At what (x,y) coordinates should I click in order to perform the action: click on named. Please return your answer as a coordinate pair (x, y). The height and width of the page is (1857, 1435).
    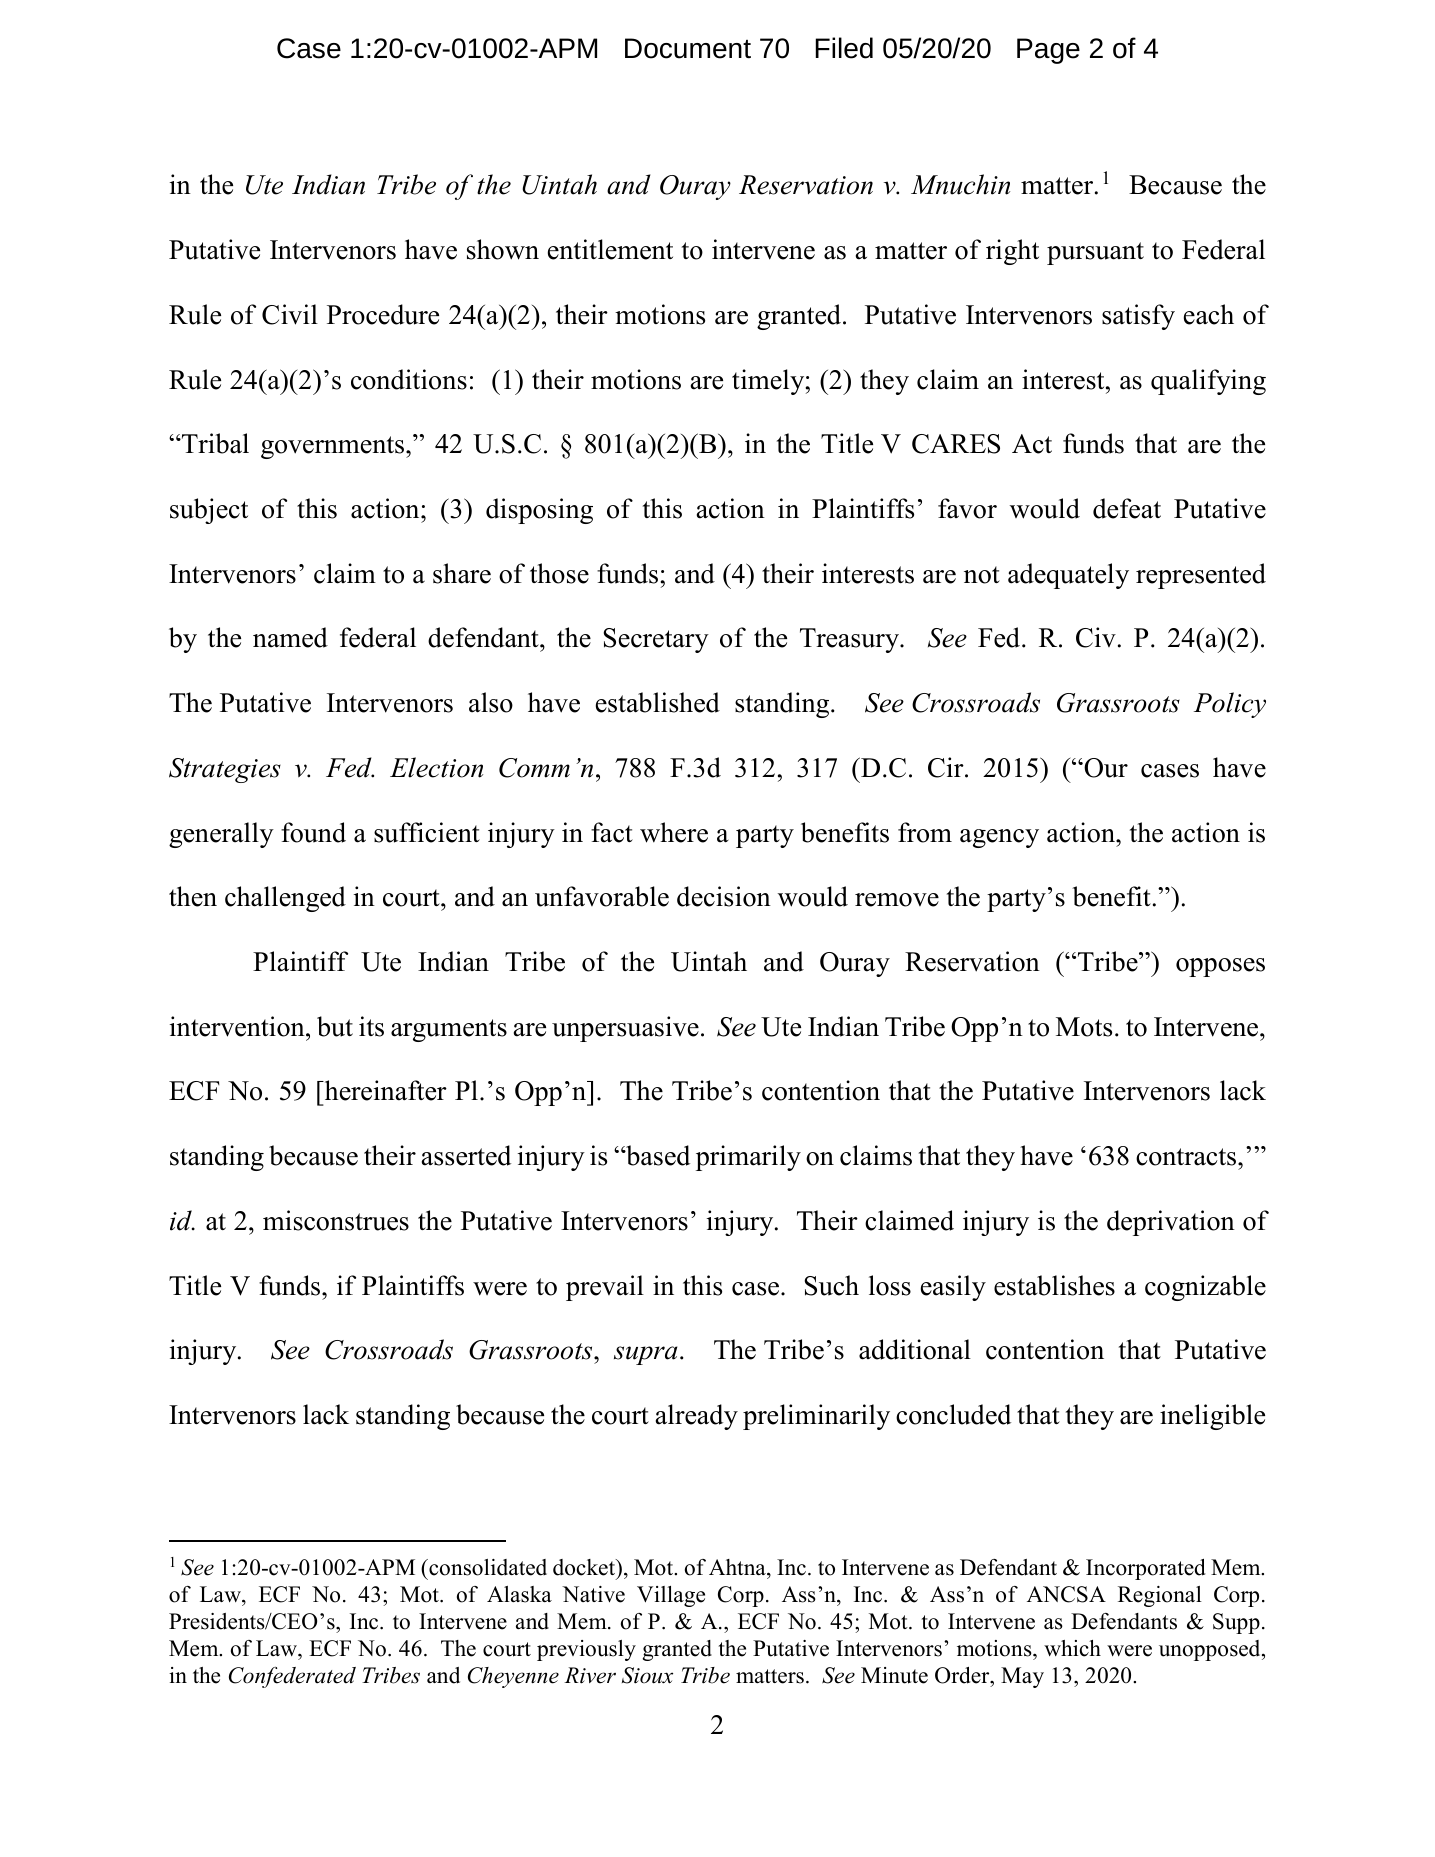
    Looking at the image, I should click on (290, 637).
